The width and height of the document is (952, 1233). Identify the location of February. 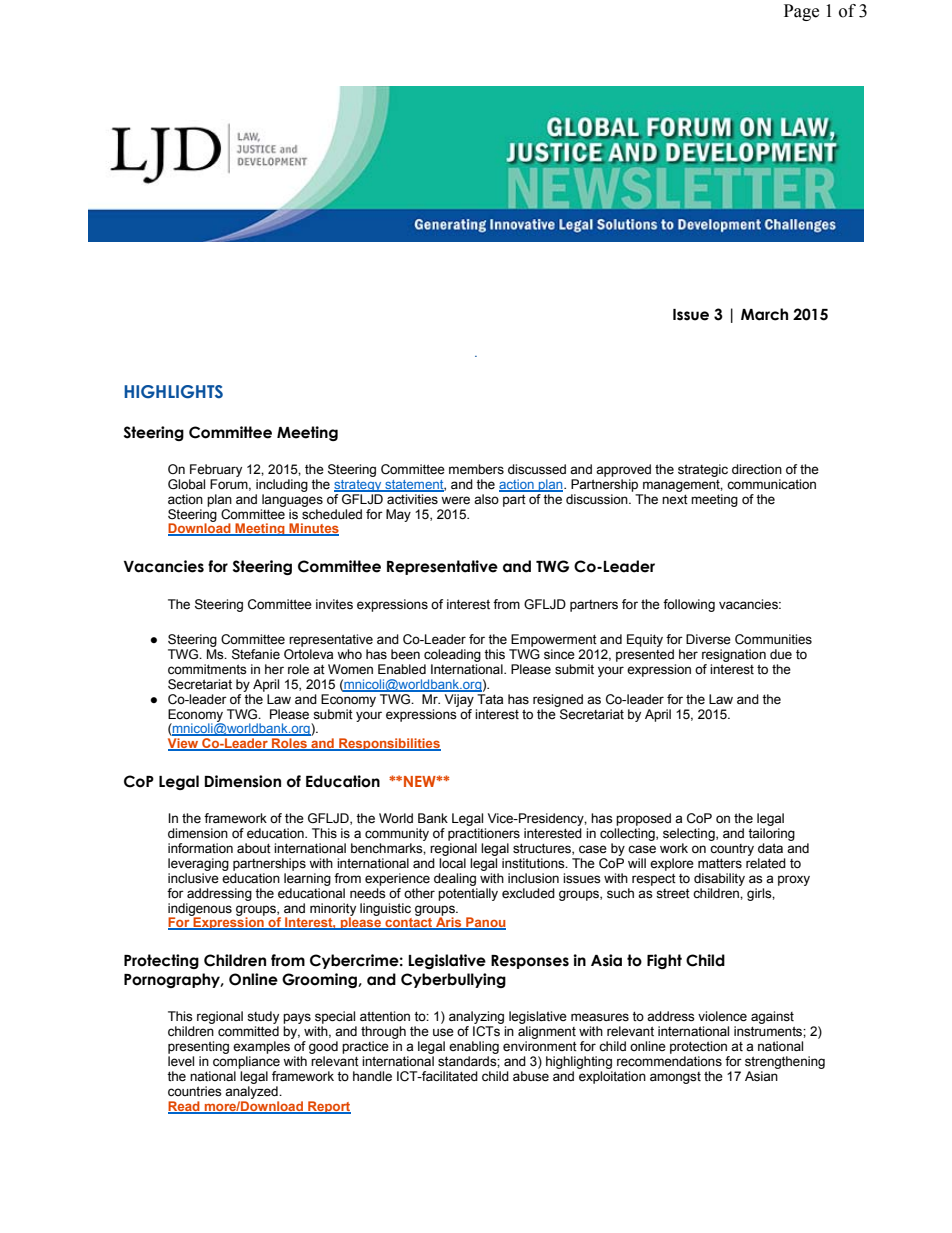
(216, 470).
